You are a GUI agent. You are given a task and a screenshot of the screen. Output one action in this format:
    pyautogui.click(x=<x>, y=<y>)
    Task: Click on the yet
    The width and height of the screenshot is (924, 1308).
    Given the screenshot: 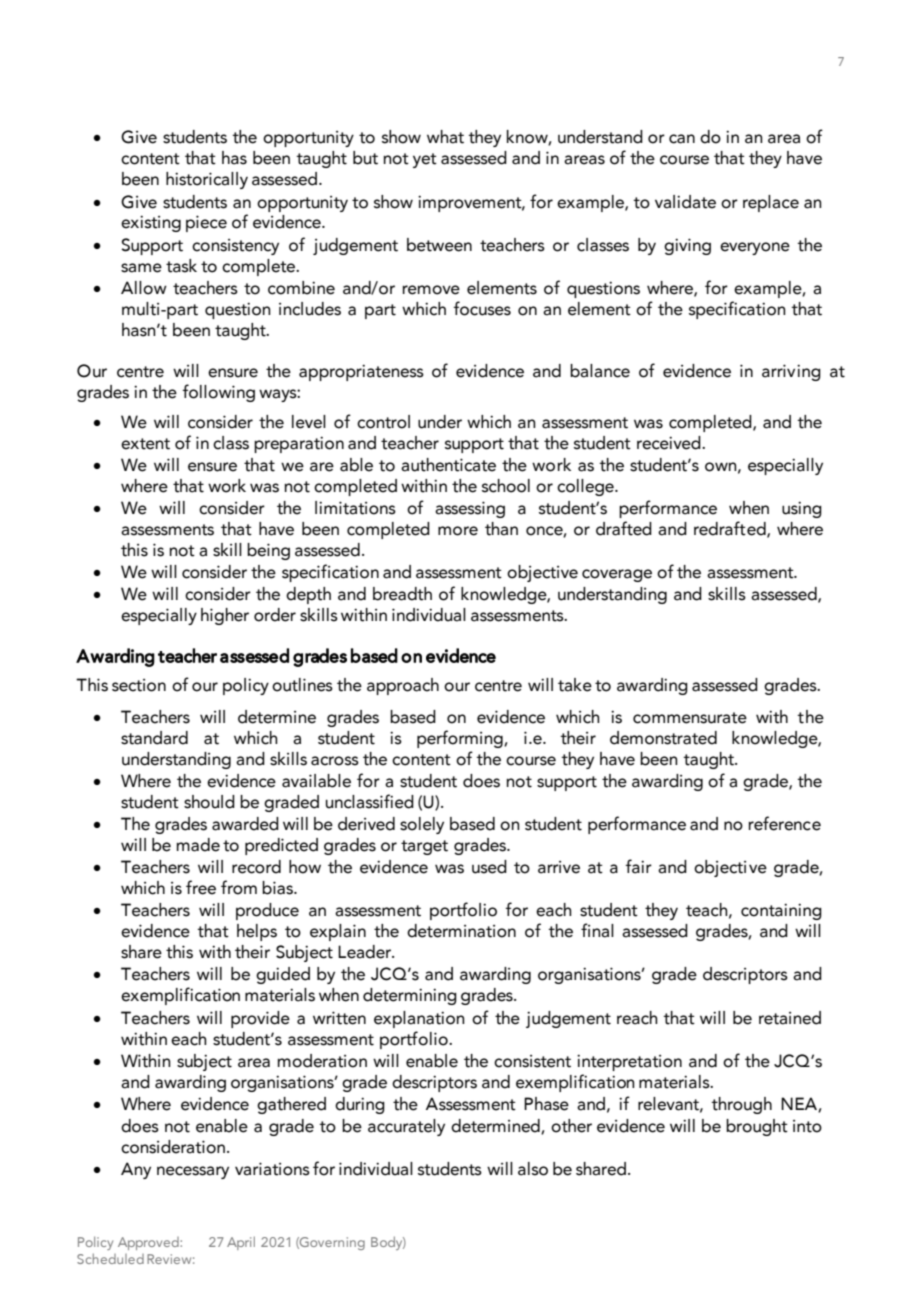 What is the action you would take?
    pyautogui.click(x=425, y=160)
